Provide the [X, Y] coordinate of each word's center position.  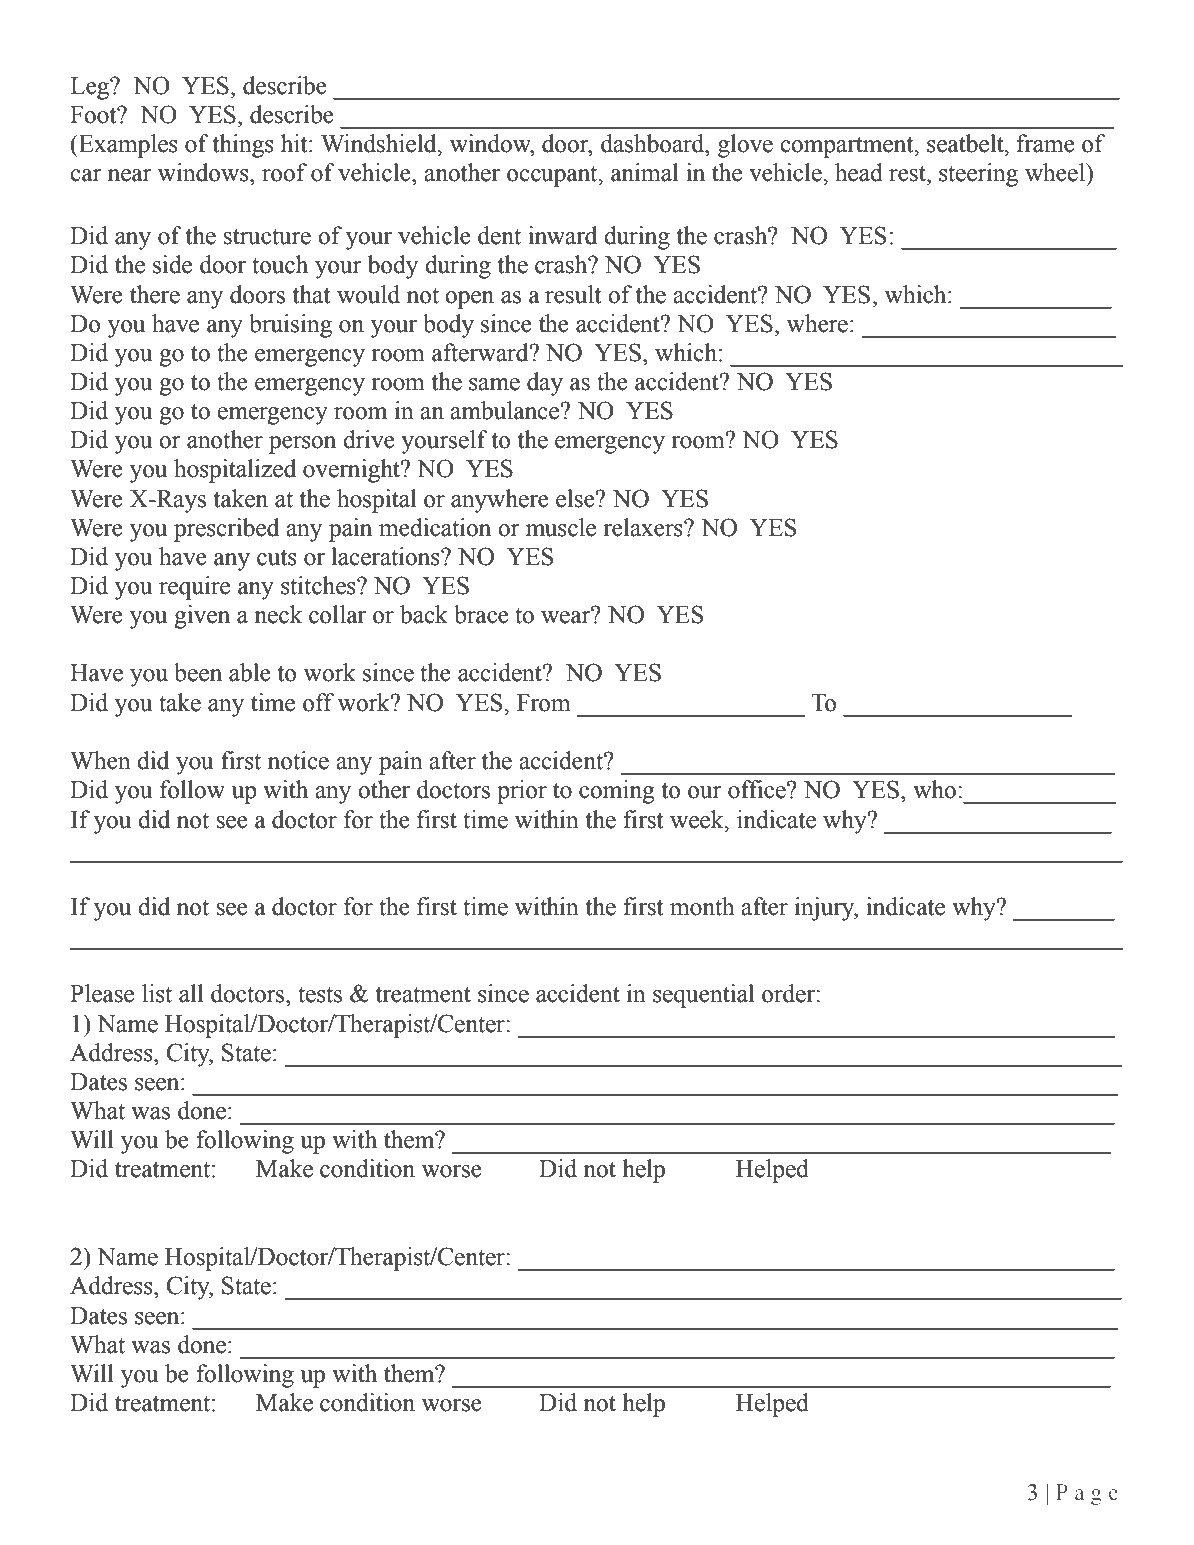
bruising [290, 326]
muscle [561, 527]
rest [908, 174]
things [243, 146]
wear [567, 616]
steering [978, 175]
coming [616, 792]
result [573, 294]
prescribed [226, 530]
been [198, 672]
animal [645, 172]
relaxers [644, 527]
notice [298, 760]
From [544, 703]
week [698, 819]
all [191, 993]
